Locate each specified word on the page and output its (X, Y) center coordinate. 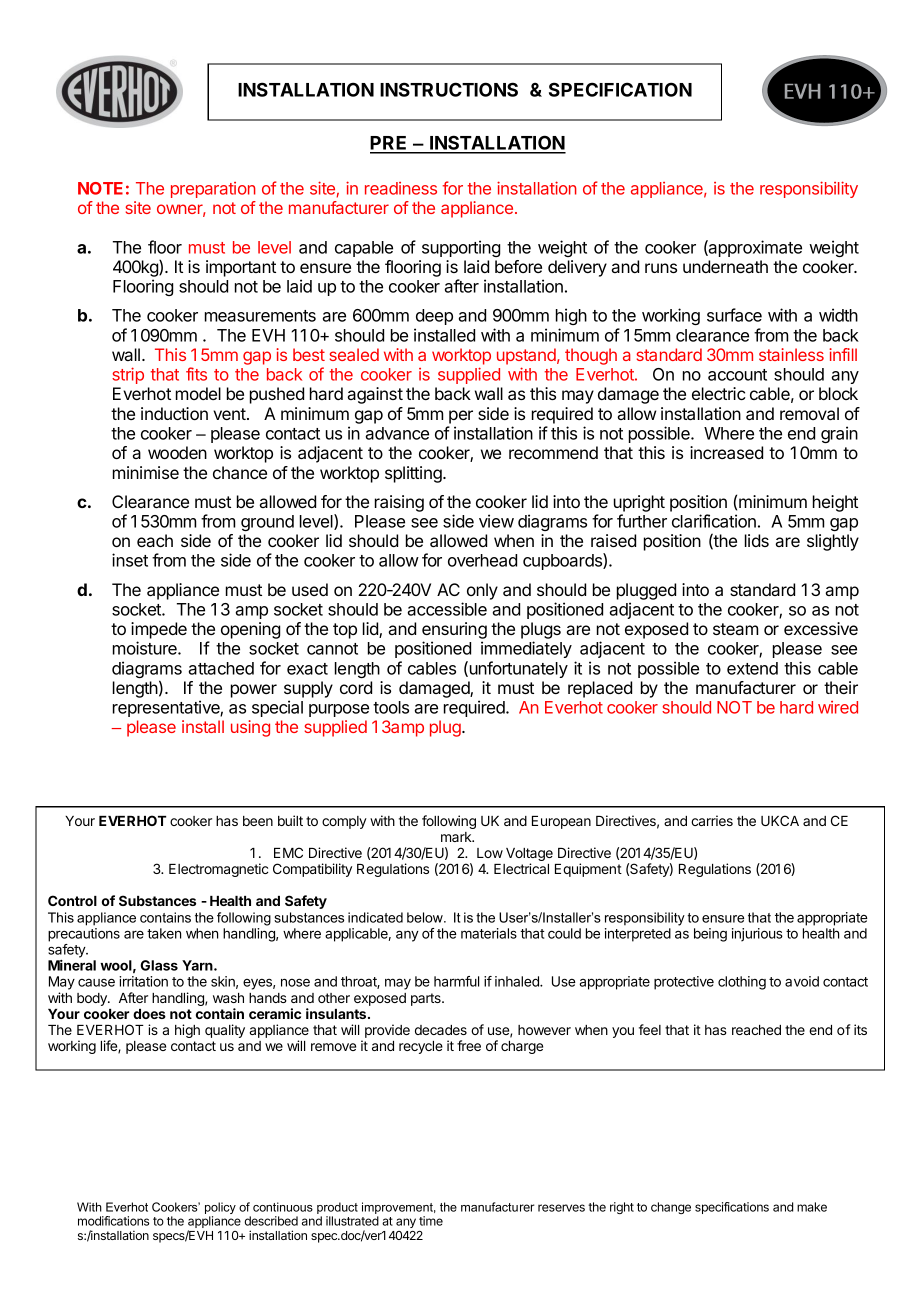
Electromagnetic (218, 870)
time (431, 1221)
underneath (725, 266)
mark (457, 837)
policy (220, 1209)
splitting (414, 474)
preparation (213, 190)
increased (726, 452)
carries (712, 820)
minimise (146, 472)
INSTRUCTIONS (449, 89)
